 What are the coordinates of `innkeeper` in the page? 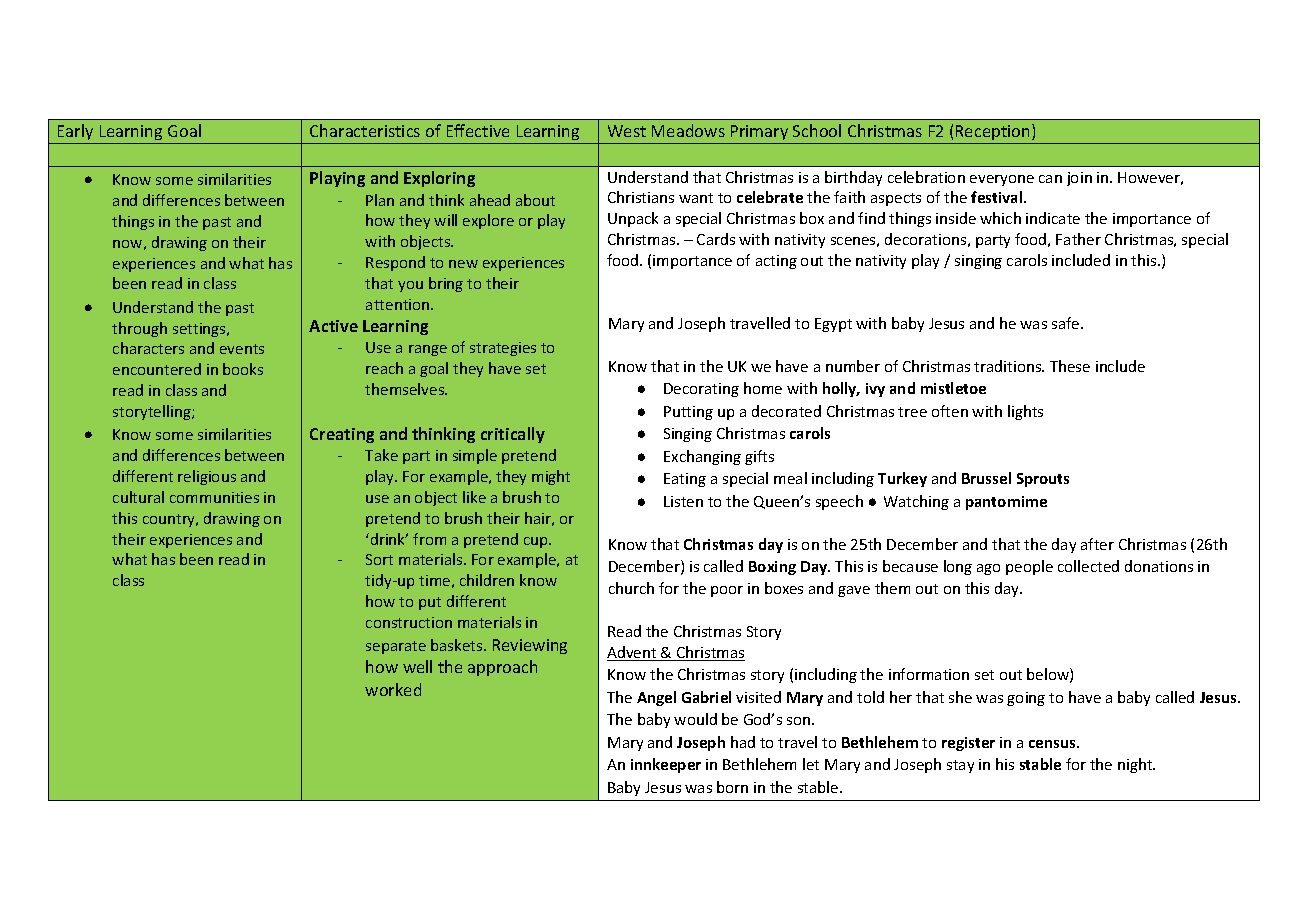 It's located at (666, 765).
